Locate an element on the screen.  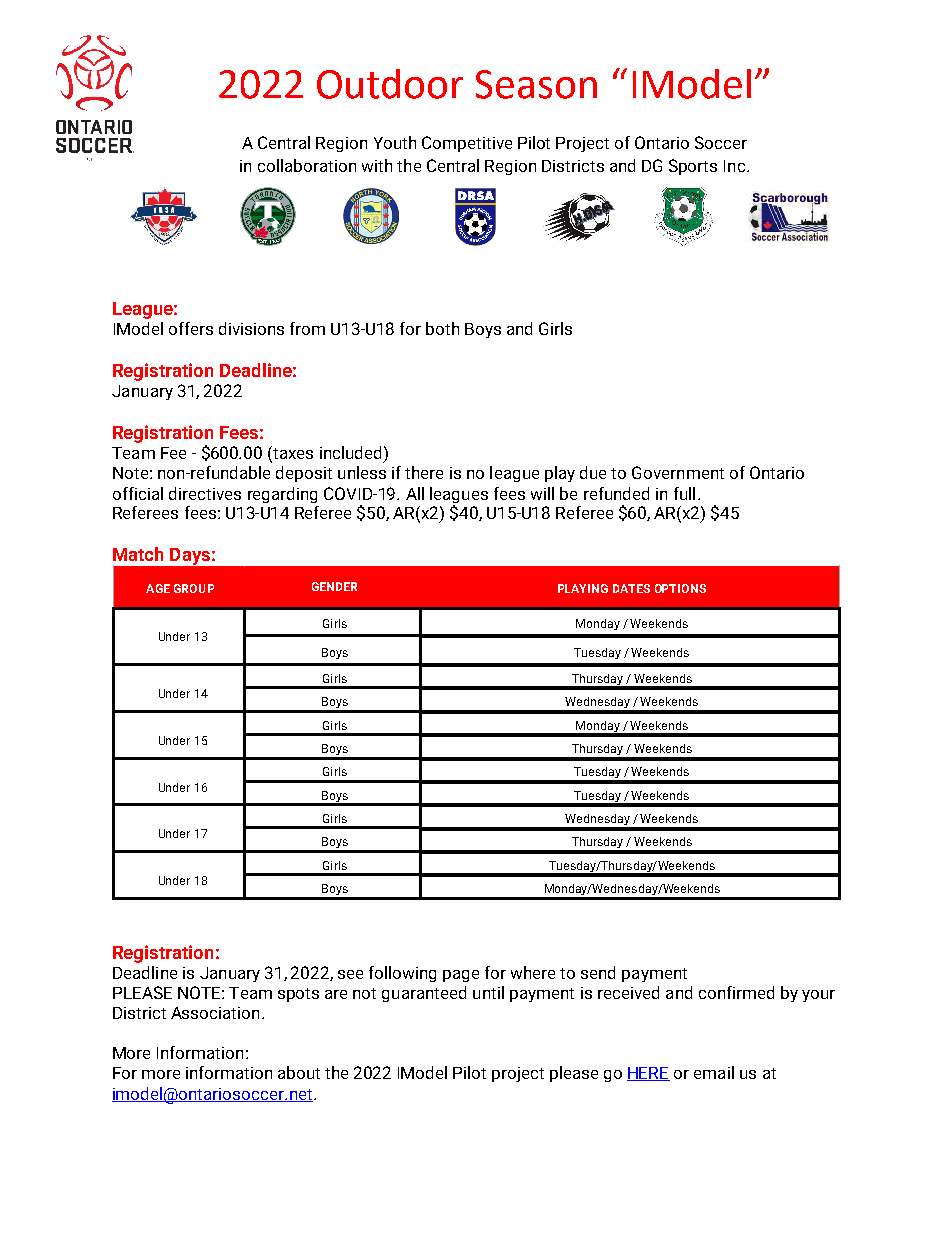
email is located at coordinates (714, 1072).
